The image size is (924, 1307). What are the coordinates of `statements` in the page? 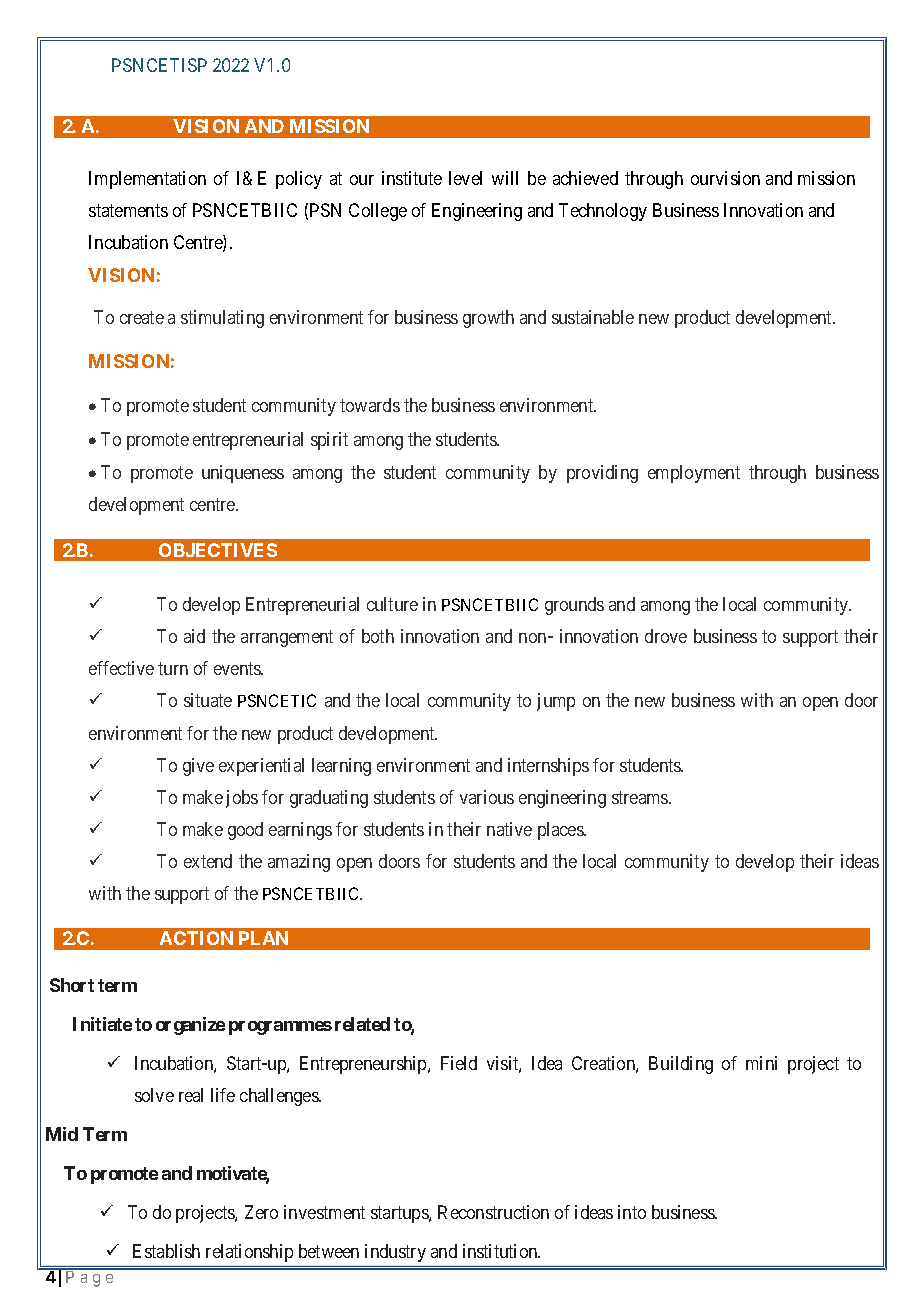 It's located at (128, 211).
